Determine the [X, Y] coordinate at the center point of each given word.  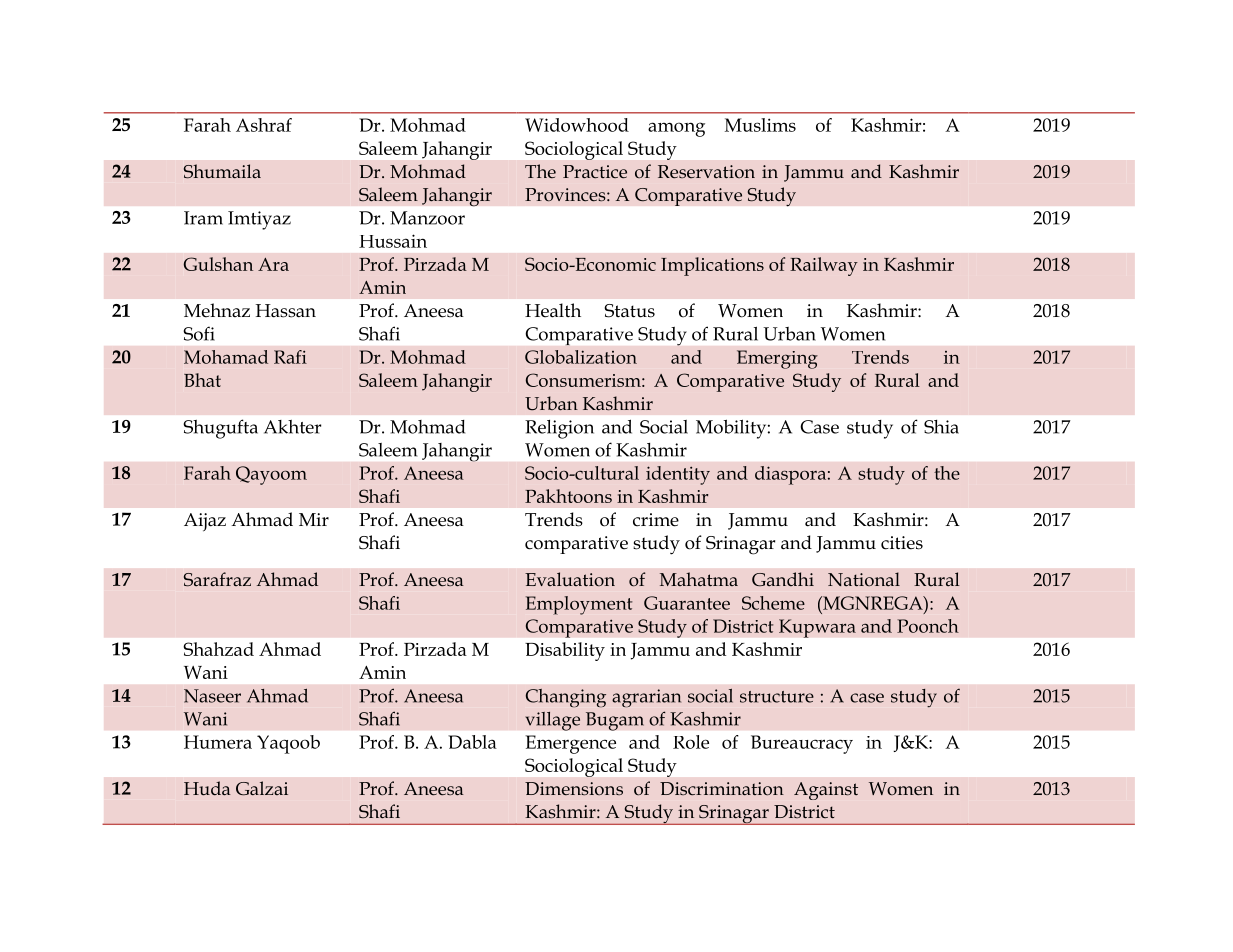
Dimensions [574, 788]
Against [826, 791]
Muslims [760, 125]
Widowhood [577, 125]
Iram [203, 218]
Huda [207, 788]
